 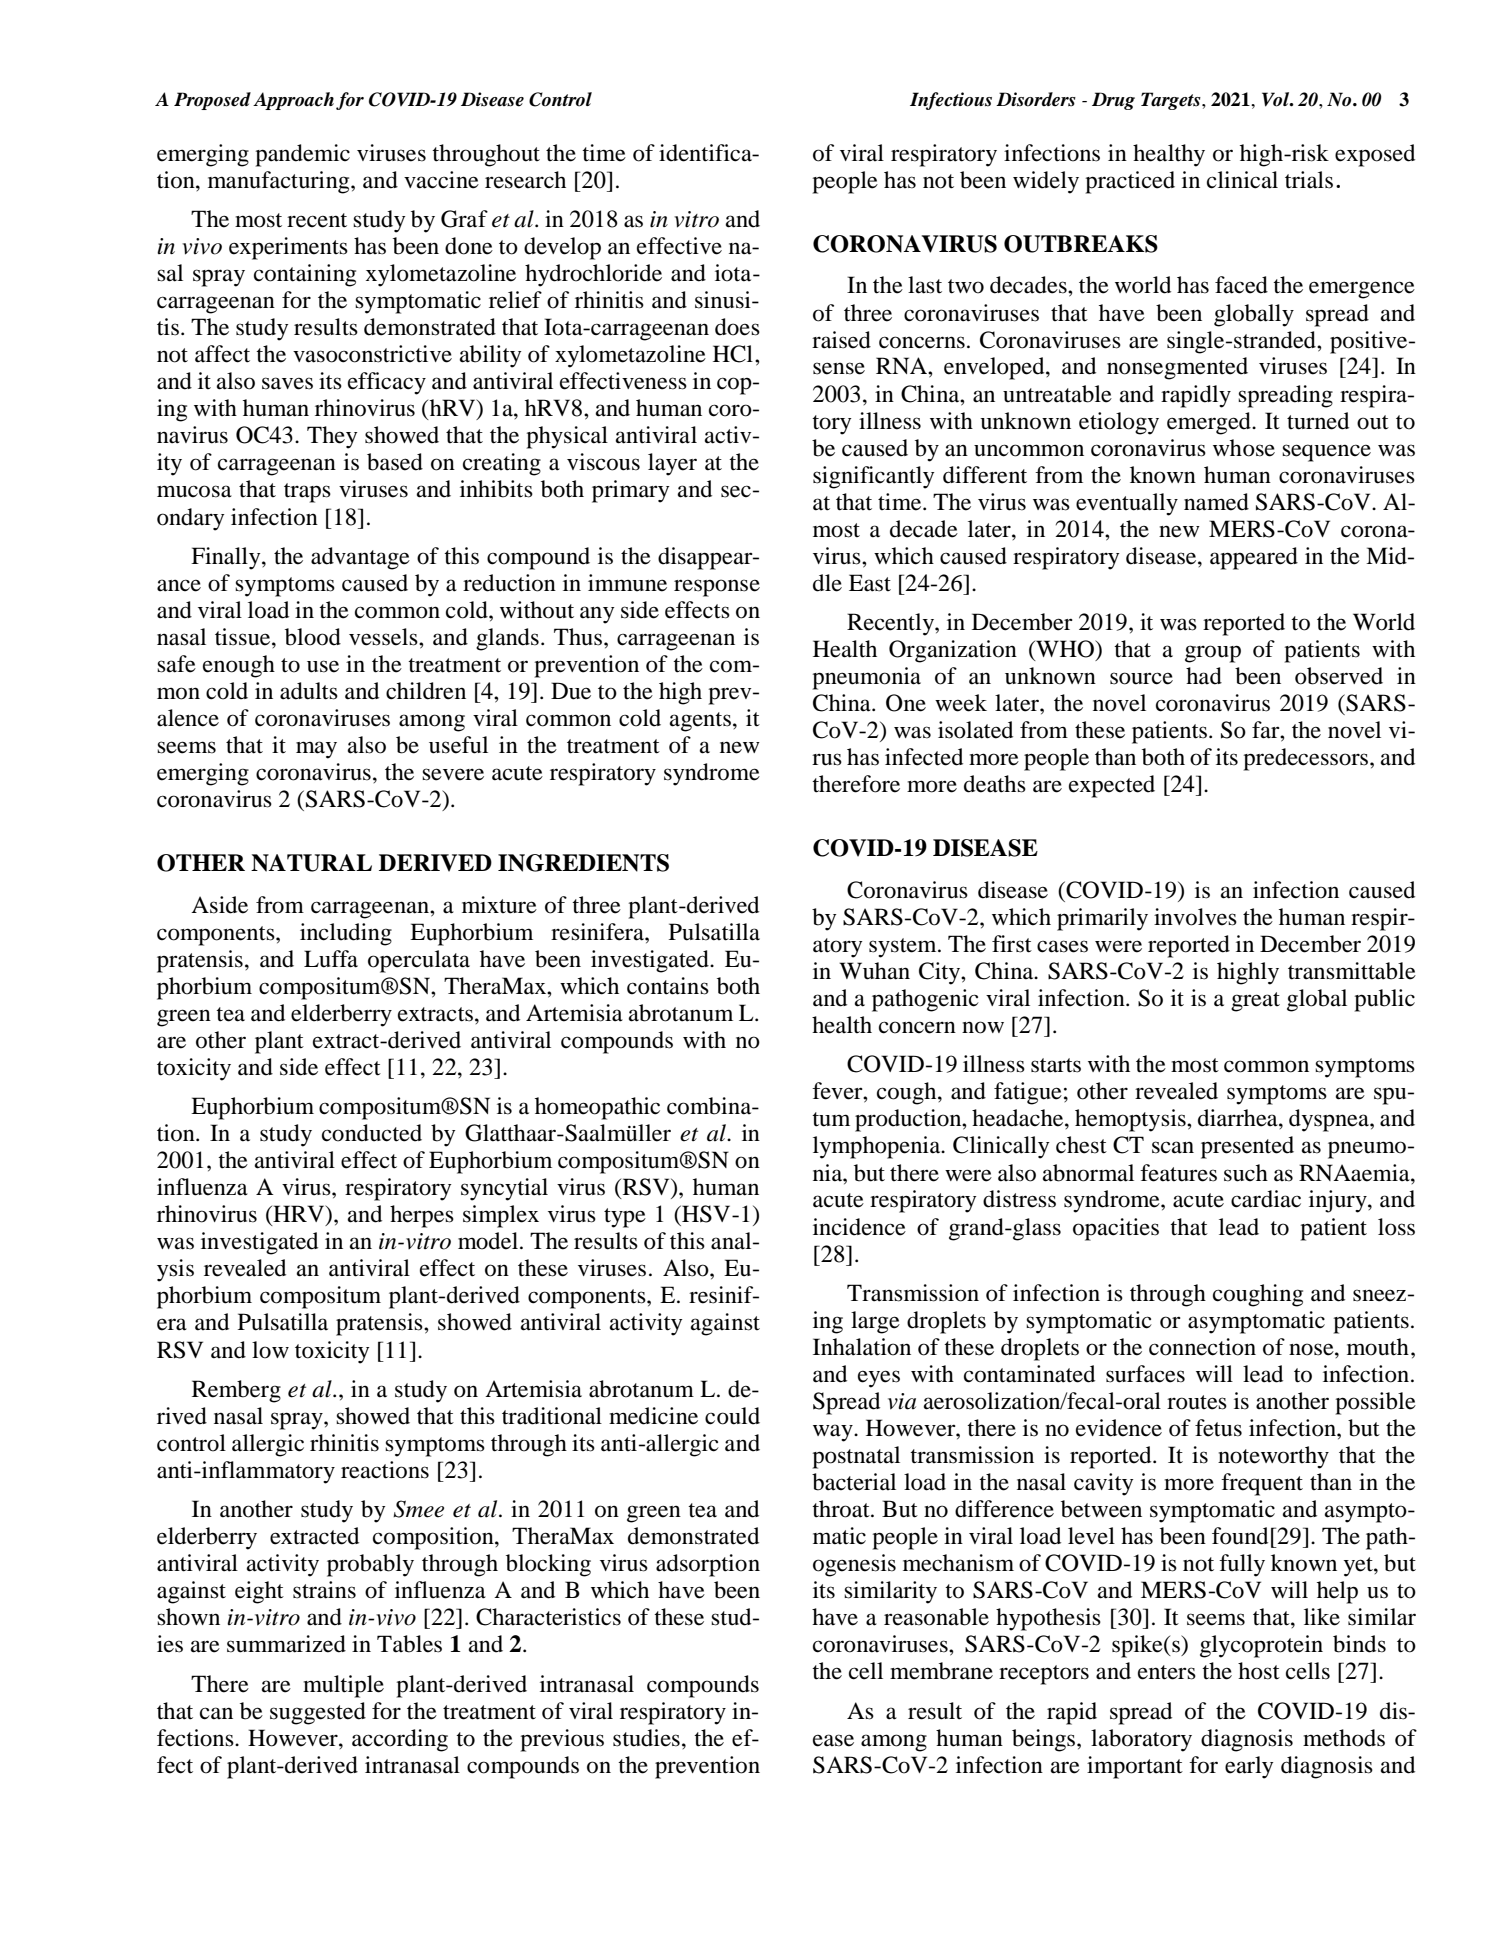 I want to click on They, so click(x=332, y=437).
